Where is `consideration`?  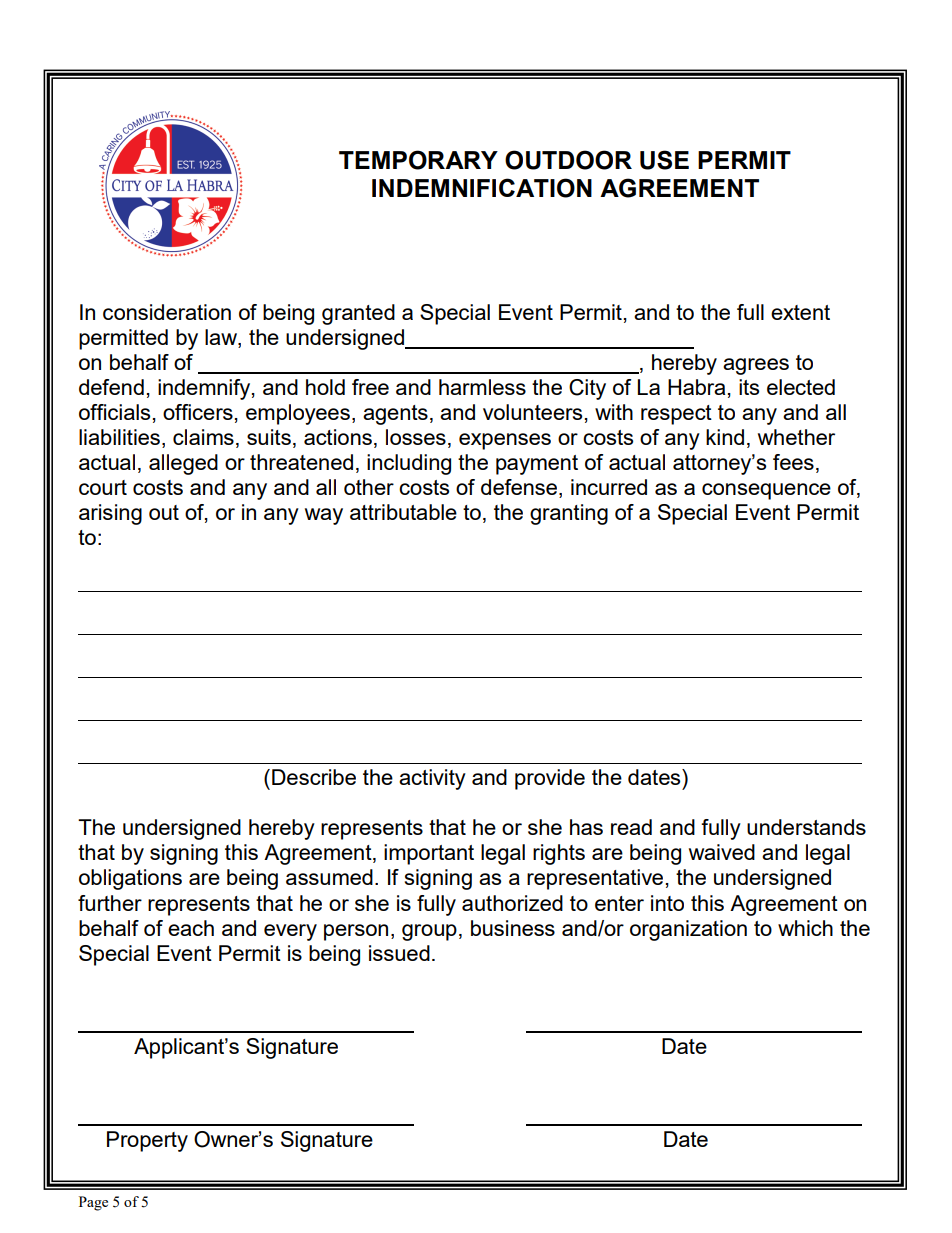
consideration is located at coordinates (167, 312).
